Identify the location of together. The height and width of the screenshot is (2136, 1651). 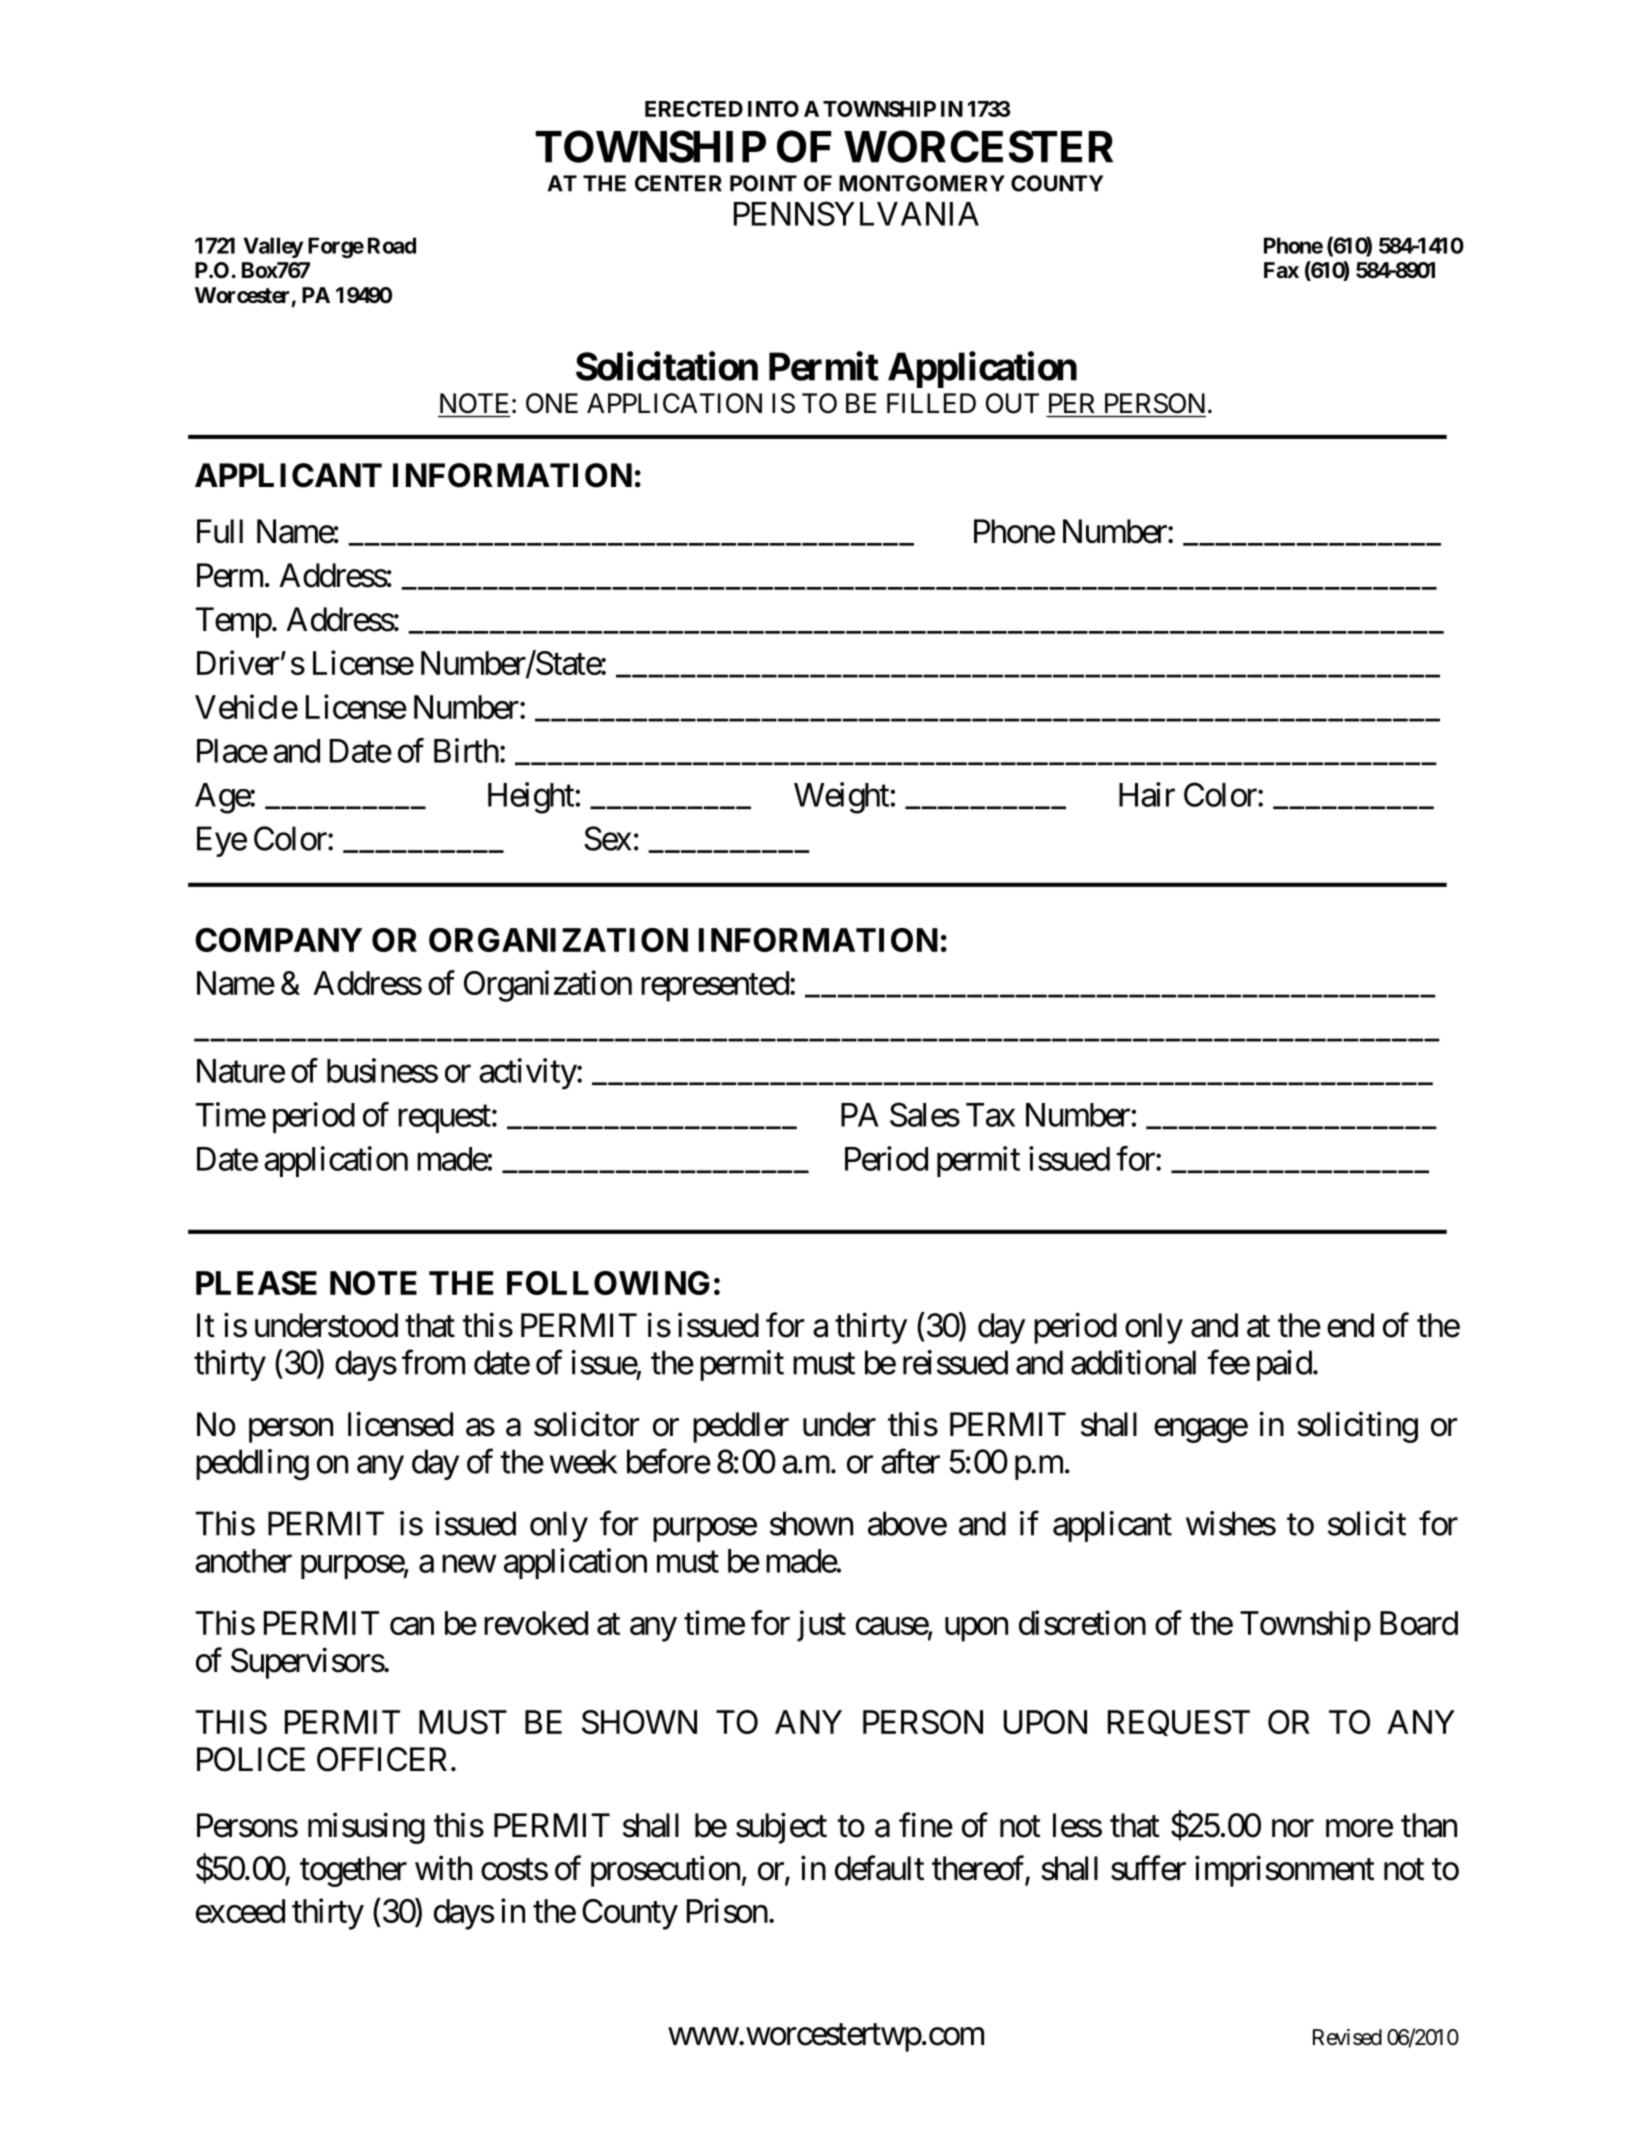
(353, 1871).
